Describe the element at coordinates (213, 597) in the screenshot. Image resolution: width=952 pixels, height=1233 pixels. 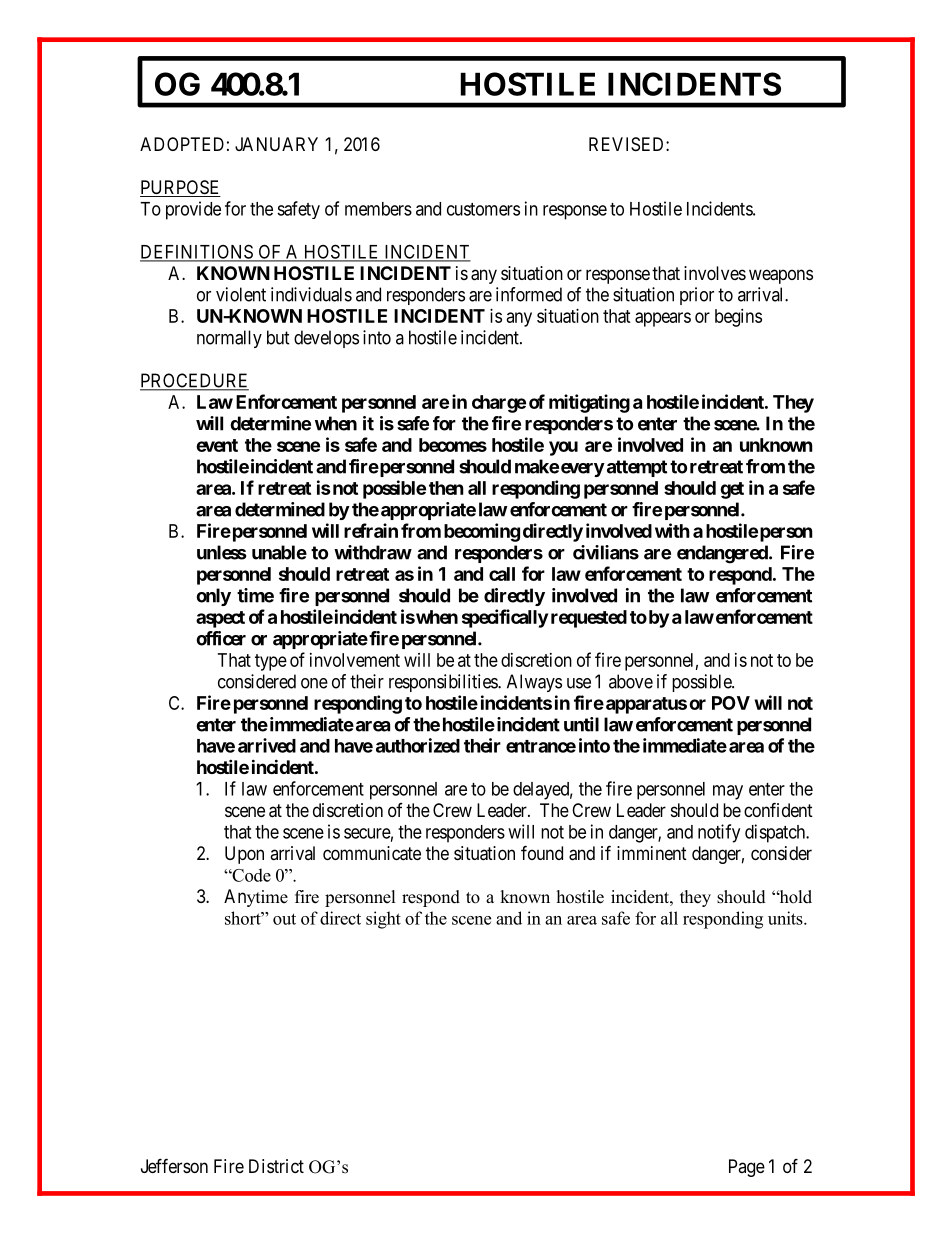
I see `only` at that location.
